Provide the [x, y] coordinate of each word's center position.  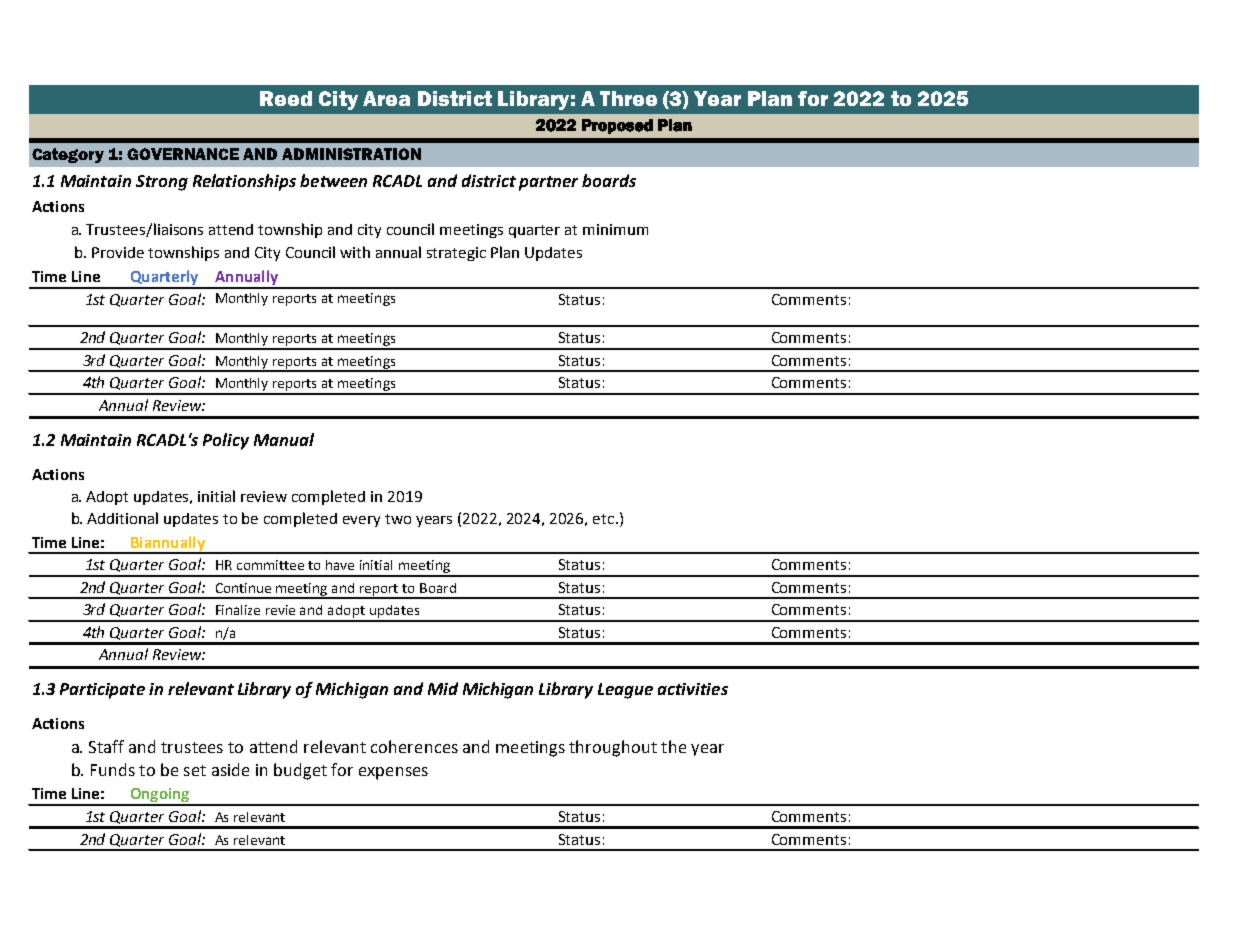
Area [386, 98]
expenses [393, 773]
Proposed [617, 126]
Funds [113, 769]
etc [605, 519]
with [355, 252]
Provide [118, 252]
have [340, 565]
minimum [615, 229]
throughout [613, 748]
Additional [122, 518]
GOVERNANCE [183, 154]
